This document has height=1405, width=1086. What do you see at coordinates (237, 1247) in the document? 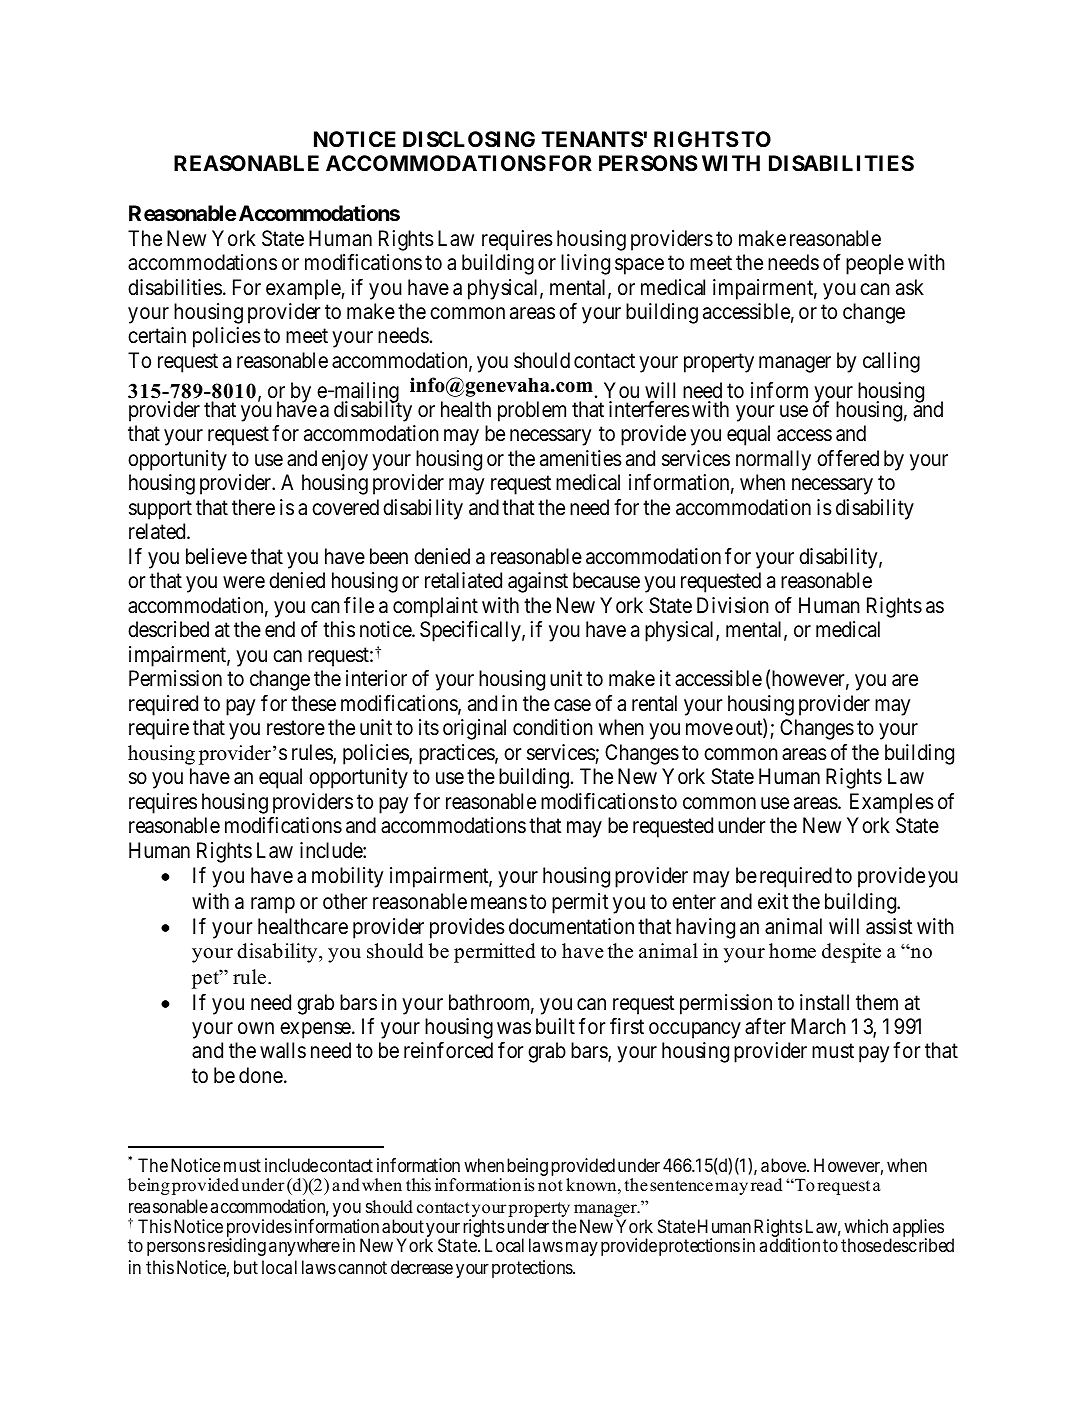
I see `residing` at bounding box center [237, 1247].
